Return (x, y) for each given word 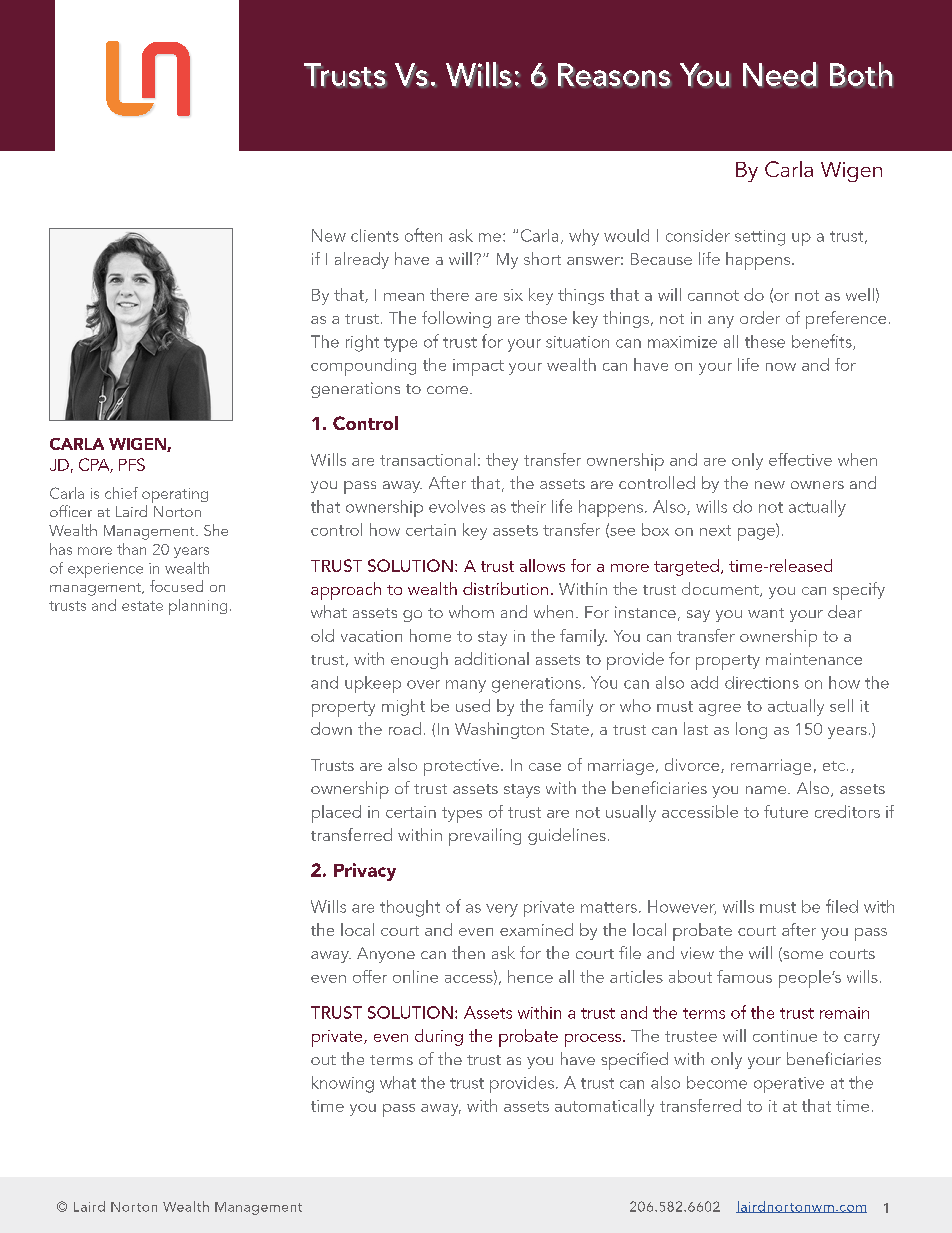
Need (780, 74)
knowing (343, 1084)
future (786, 811)
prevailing (485, 837)
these (765, 341)
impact (478, 367)
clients (375, 235)
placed (336, 814)
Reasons (614, 75)
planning (198, 607)
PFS (132, 464)
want (766, 613)
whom (471, 611)
